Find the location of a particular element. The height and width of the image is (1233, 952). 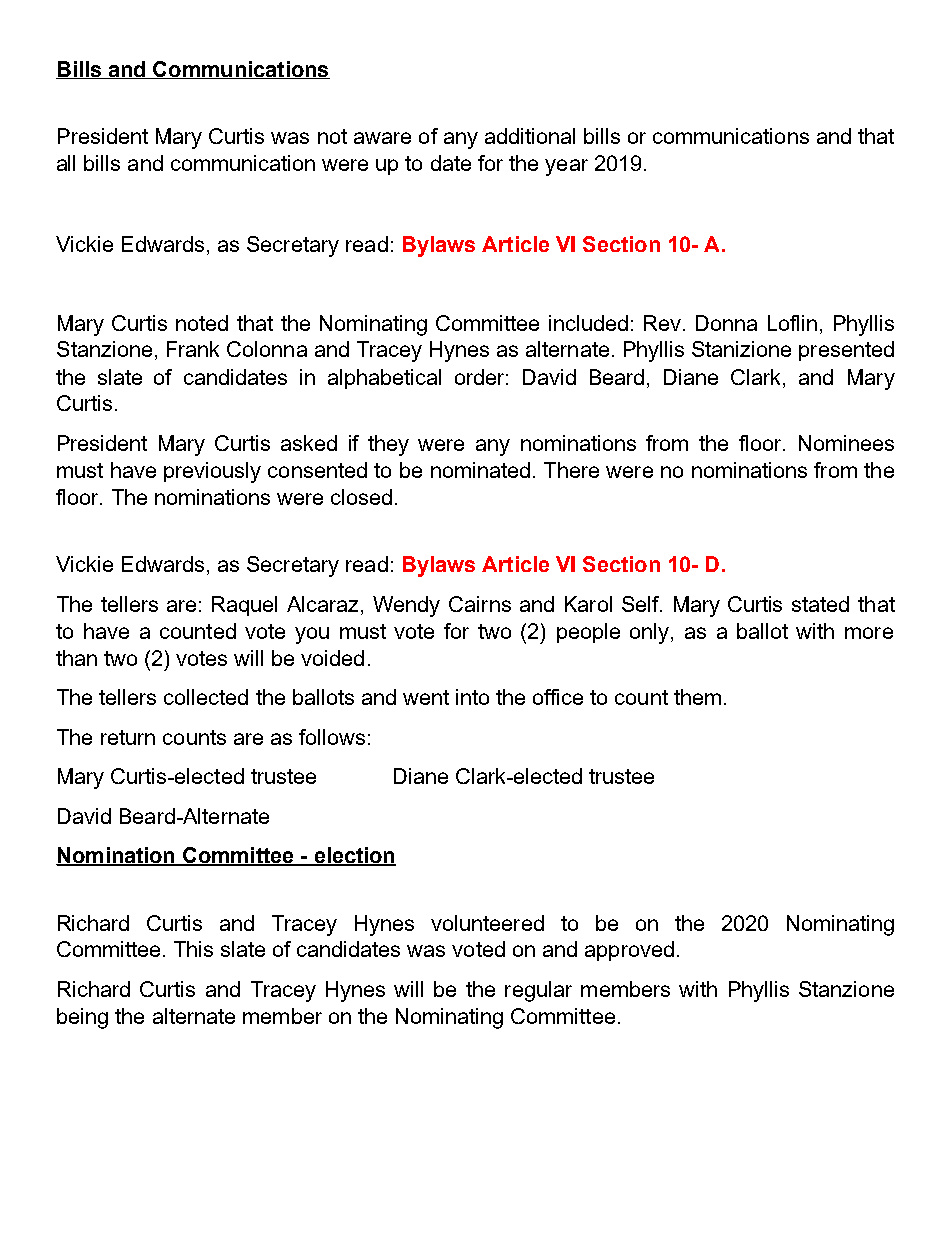

additional is located at coordinates (530, 136).
